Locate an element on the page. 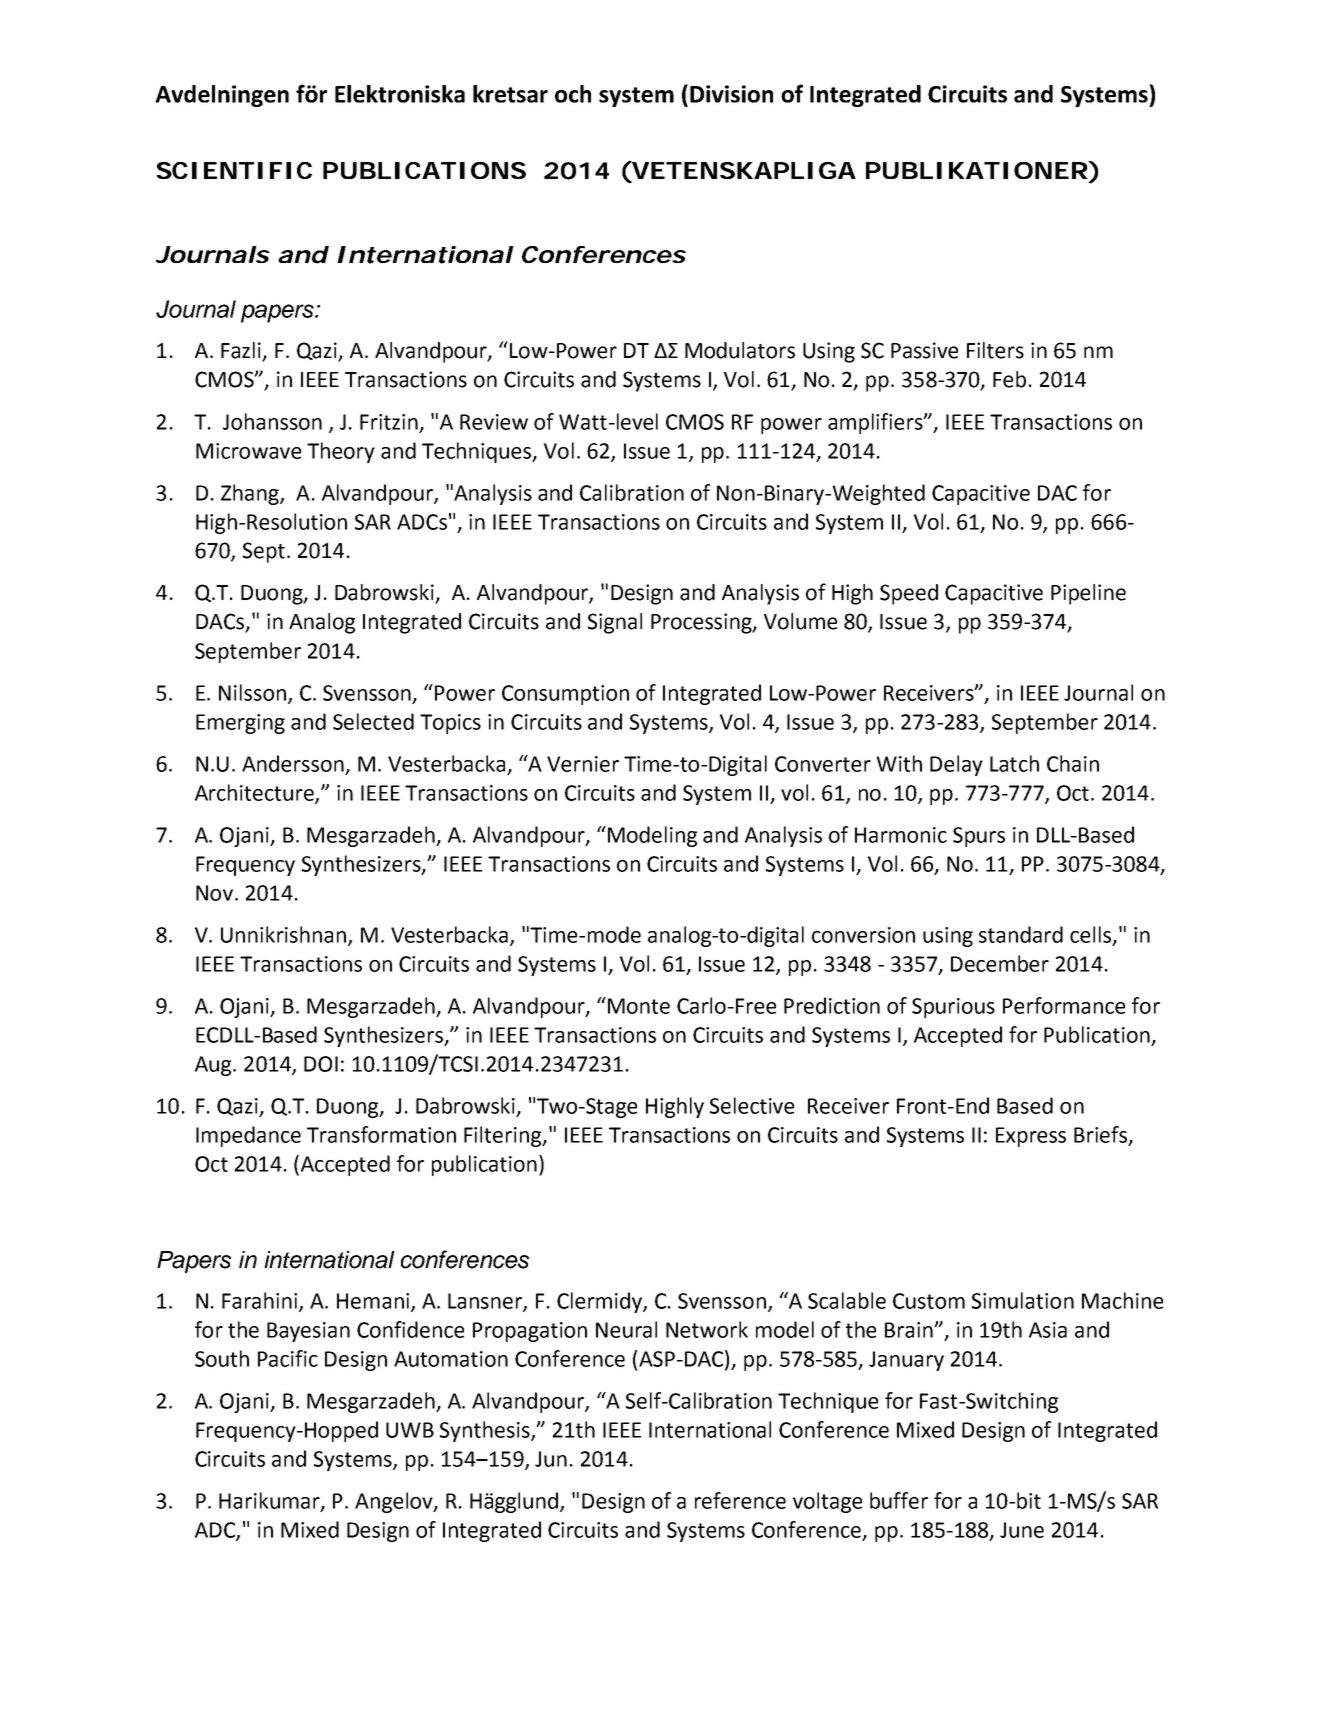 This document has height=1712, width=1323. UWB is located at coordinates (410, 1430).
